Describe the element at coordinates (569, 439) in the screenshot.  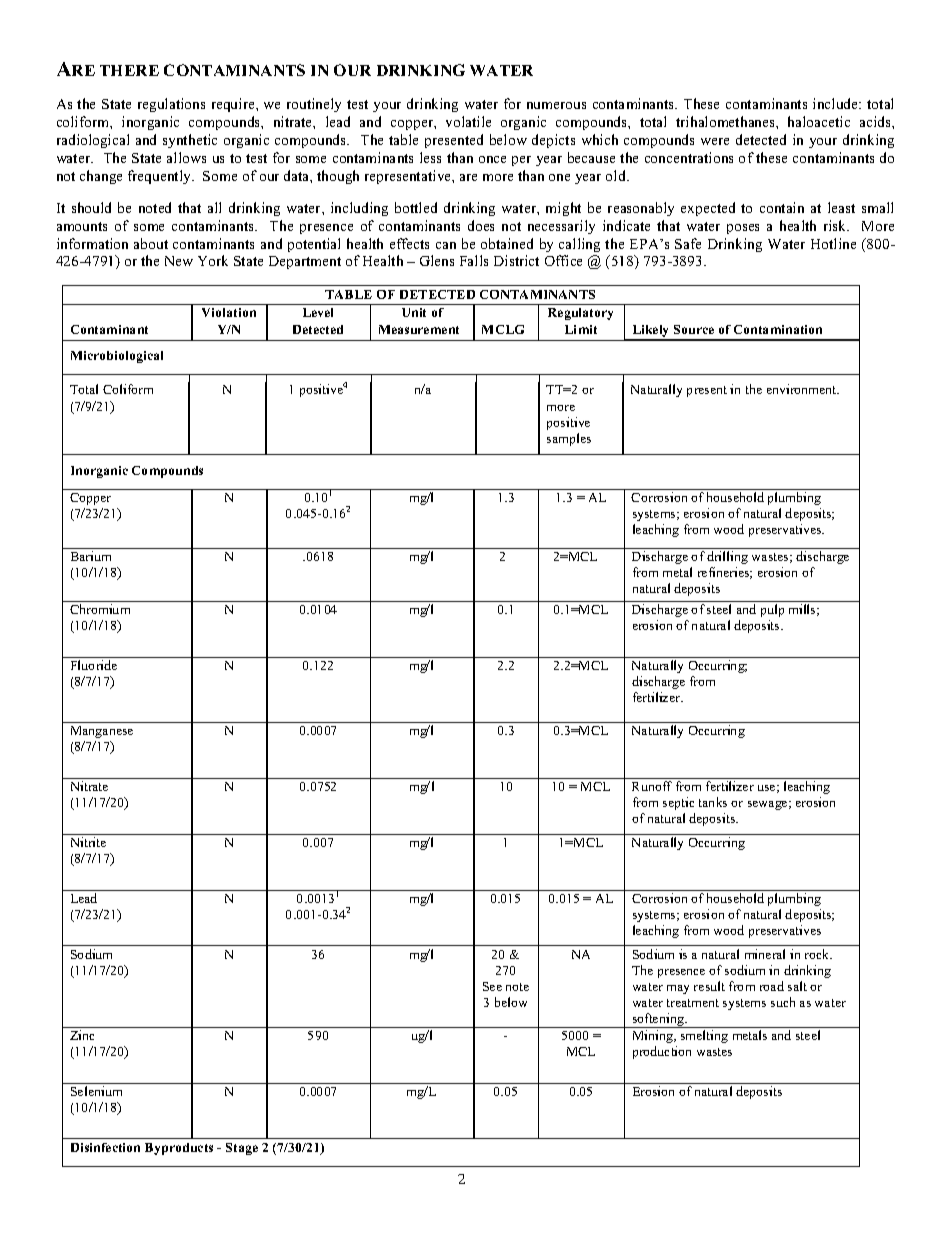
I see `samples` at that location.
